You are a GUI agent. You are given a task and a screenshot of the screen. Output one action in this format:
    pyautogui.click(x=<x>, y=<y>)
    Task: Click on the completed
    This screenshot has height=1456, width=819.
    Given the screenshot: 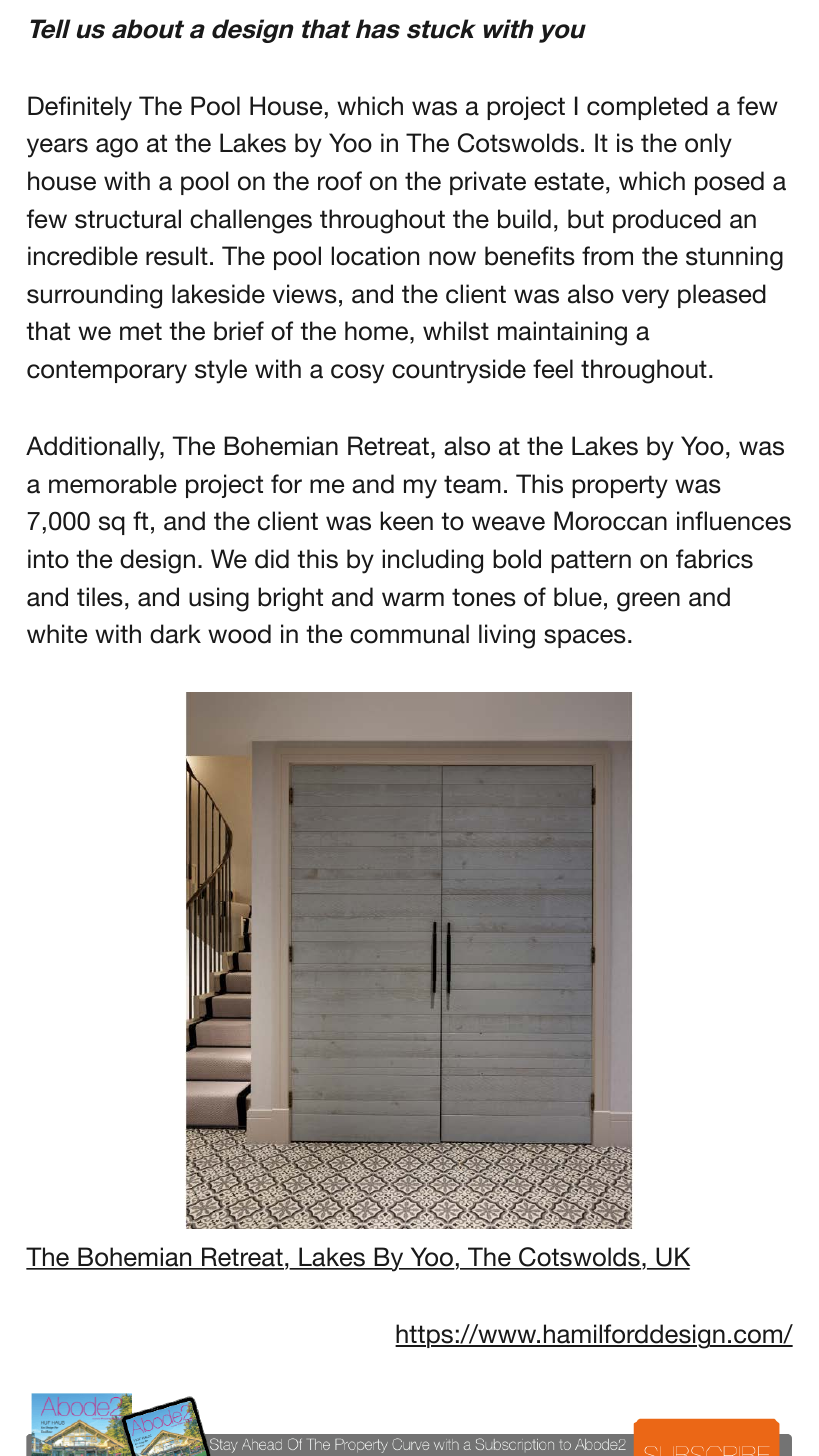 What is the action you would take?
    pyautogui.click(x=647, y=108)
